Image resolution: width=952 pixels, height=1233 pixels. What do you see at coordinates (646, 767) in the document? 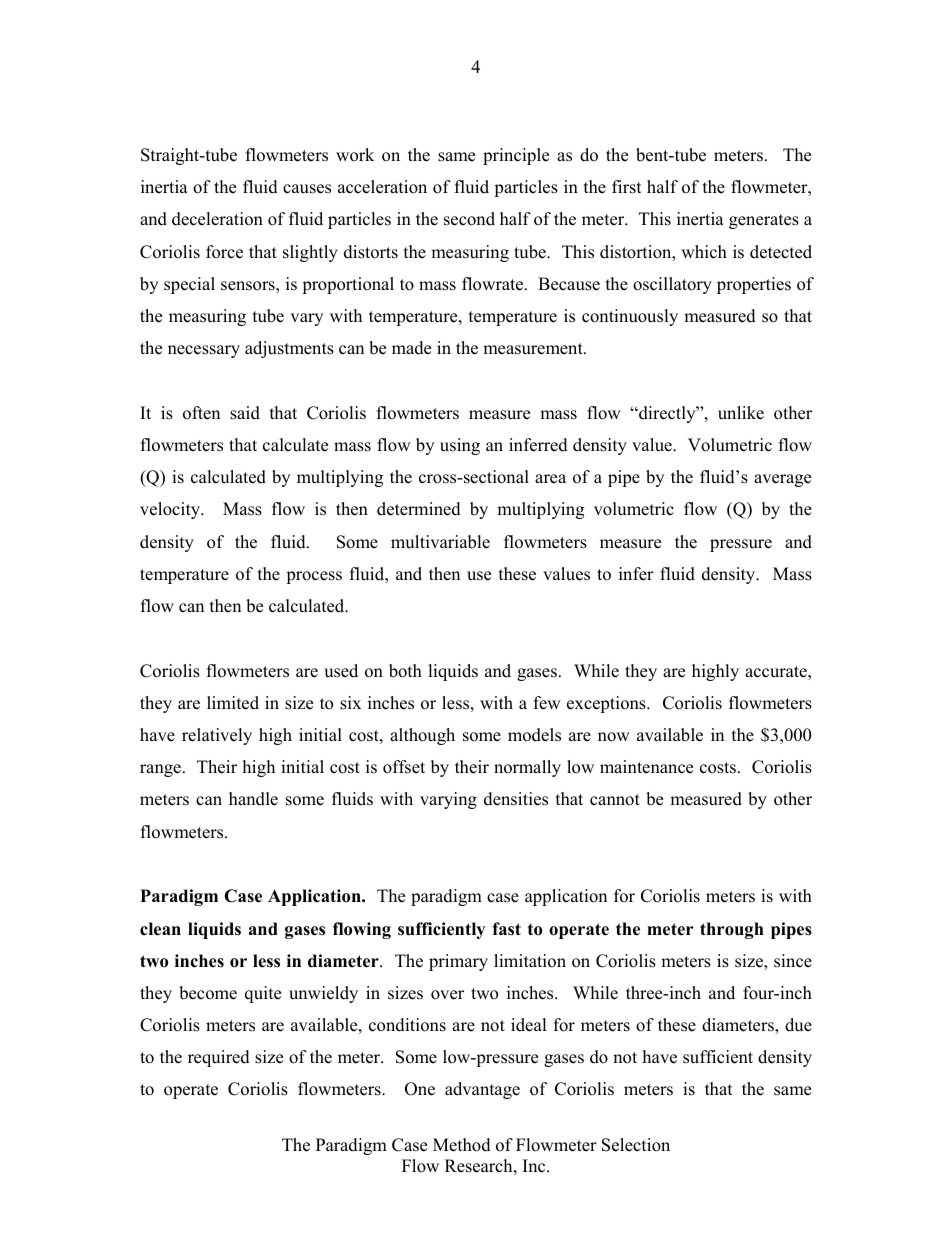
I see `maintenance` at bounding box center [646, 767].
